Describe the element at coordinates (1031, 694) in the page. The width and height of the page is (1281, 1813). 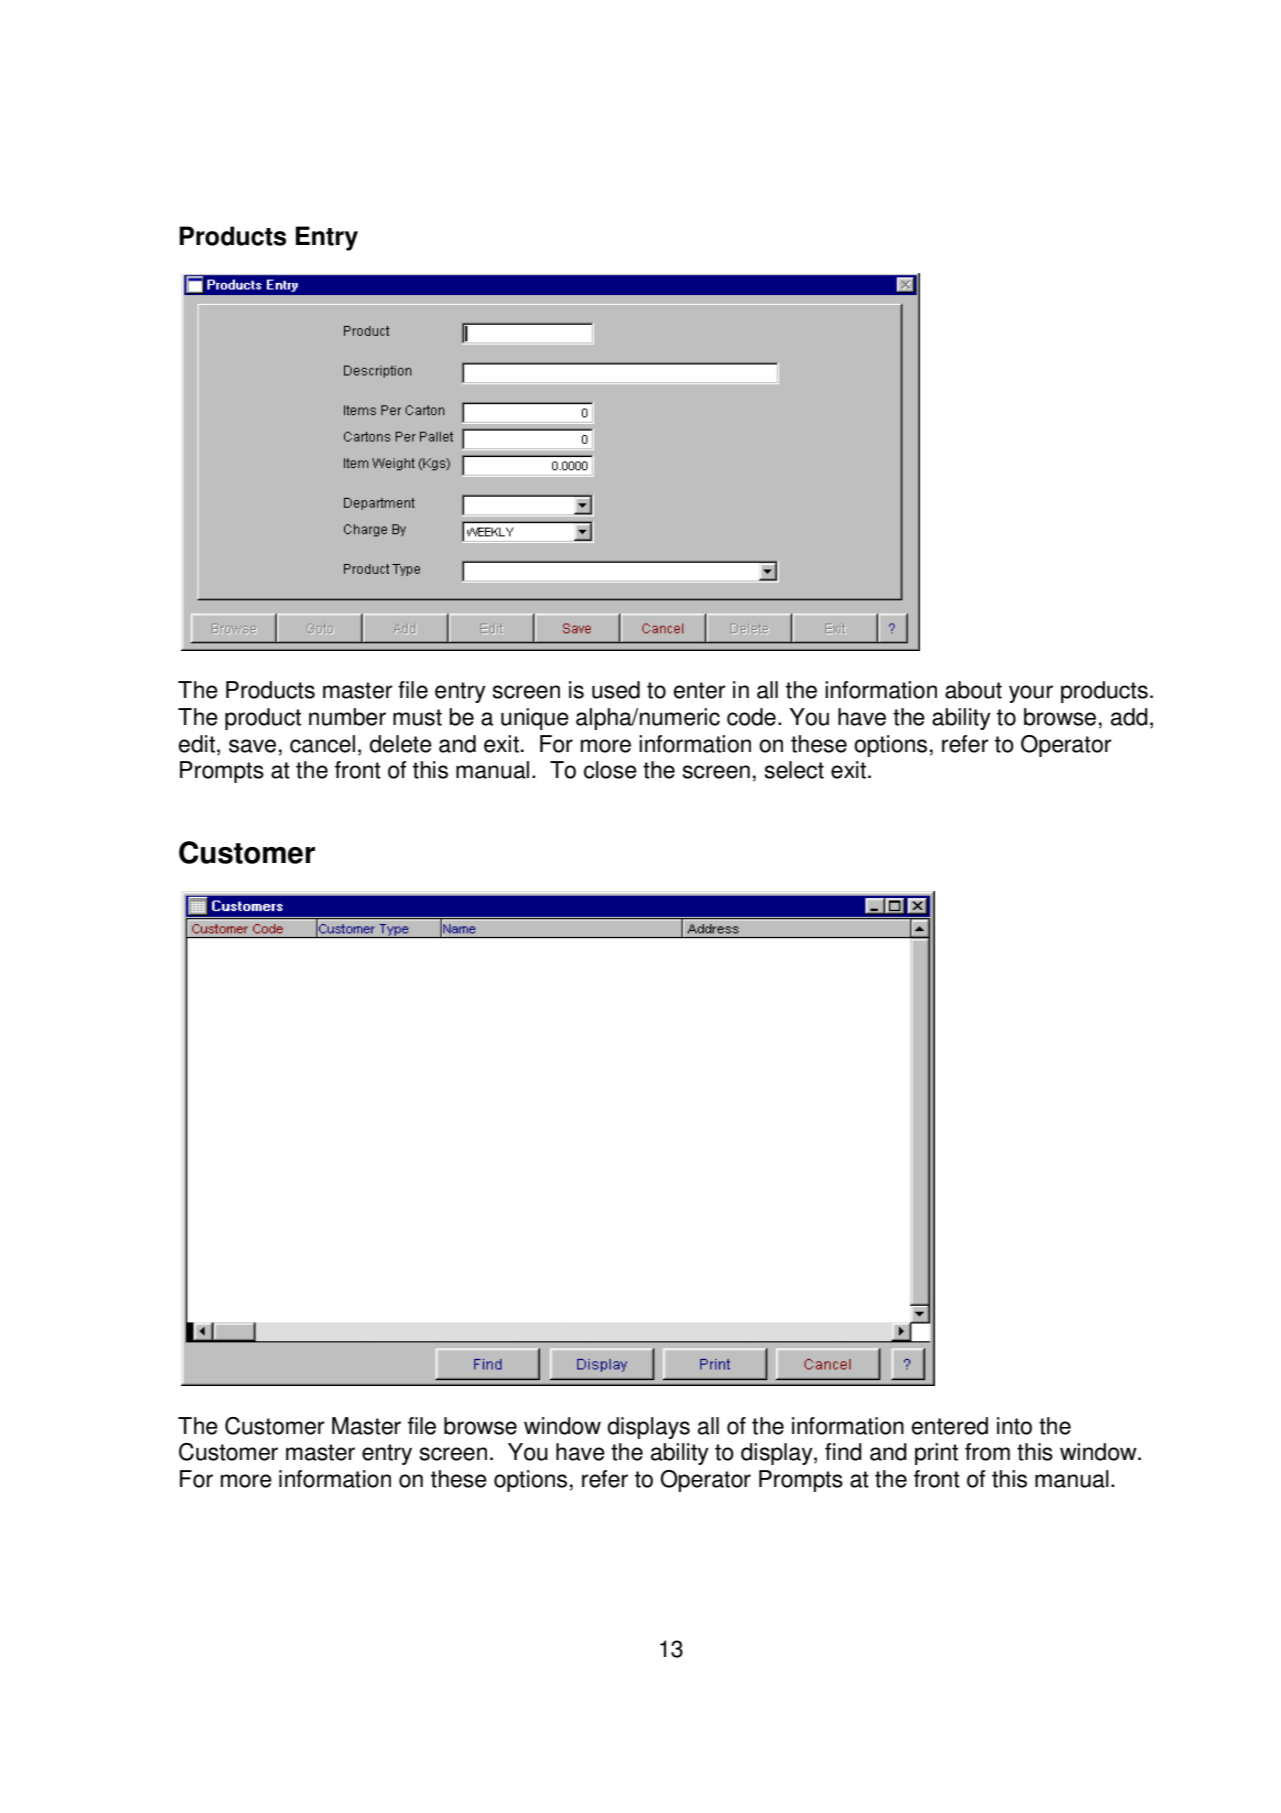
I see `your` at that location.
